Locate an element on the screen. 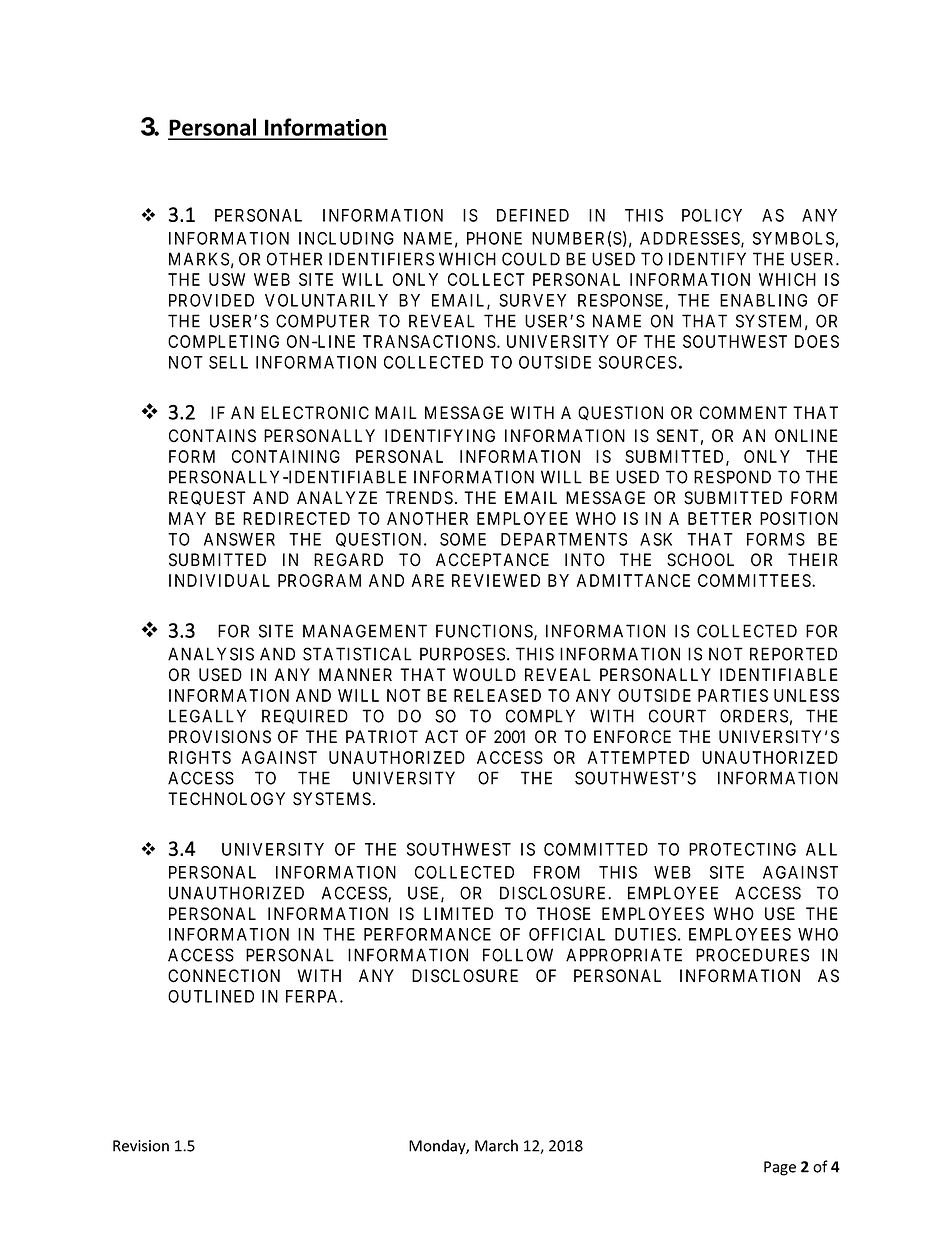  ANSWER is located at coordinates (239, 539).
